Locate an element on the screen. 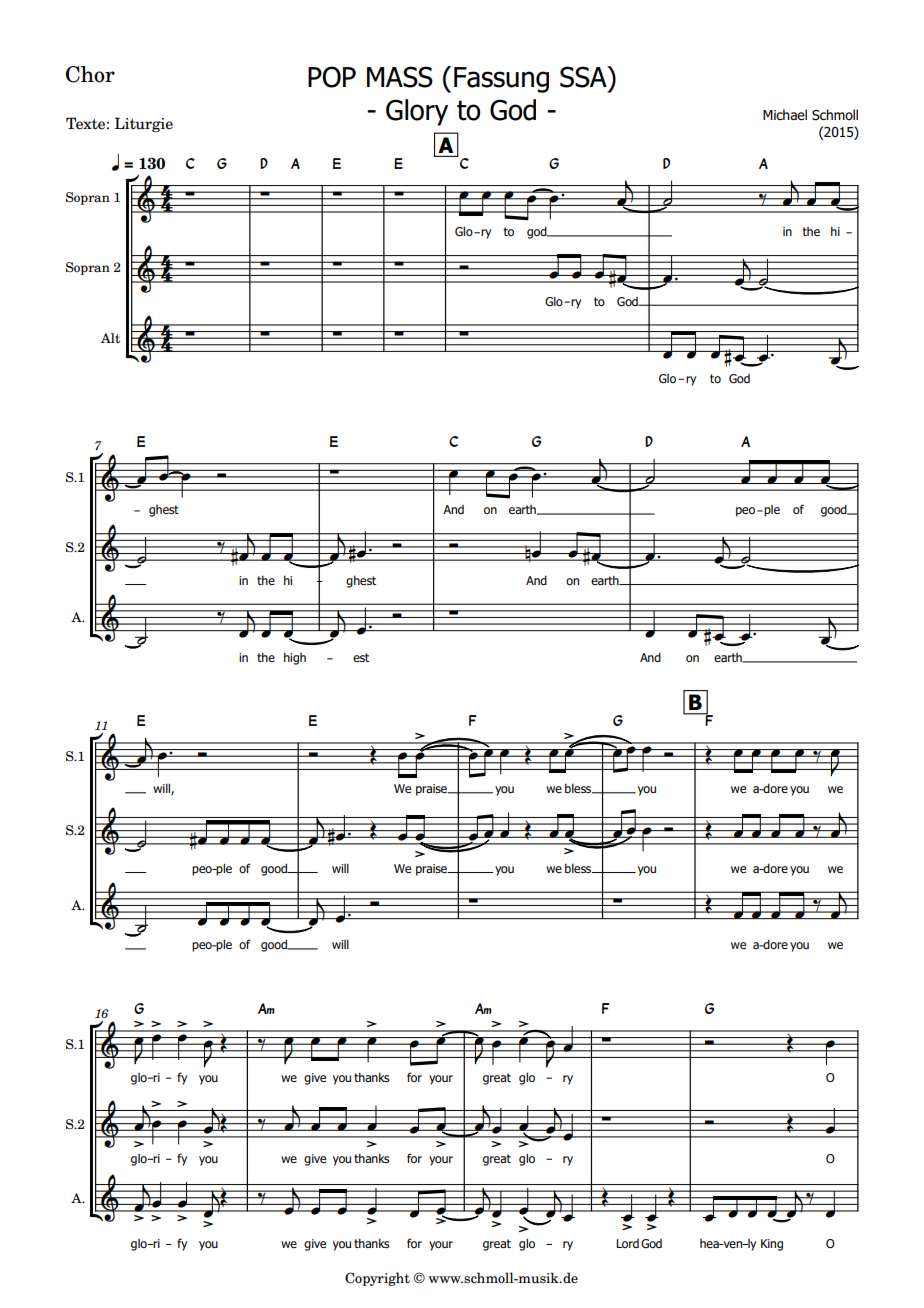 The width and height of the screenshot is (924, 1308). Glory is located at coordinates (417, 112).
